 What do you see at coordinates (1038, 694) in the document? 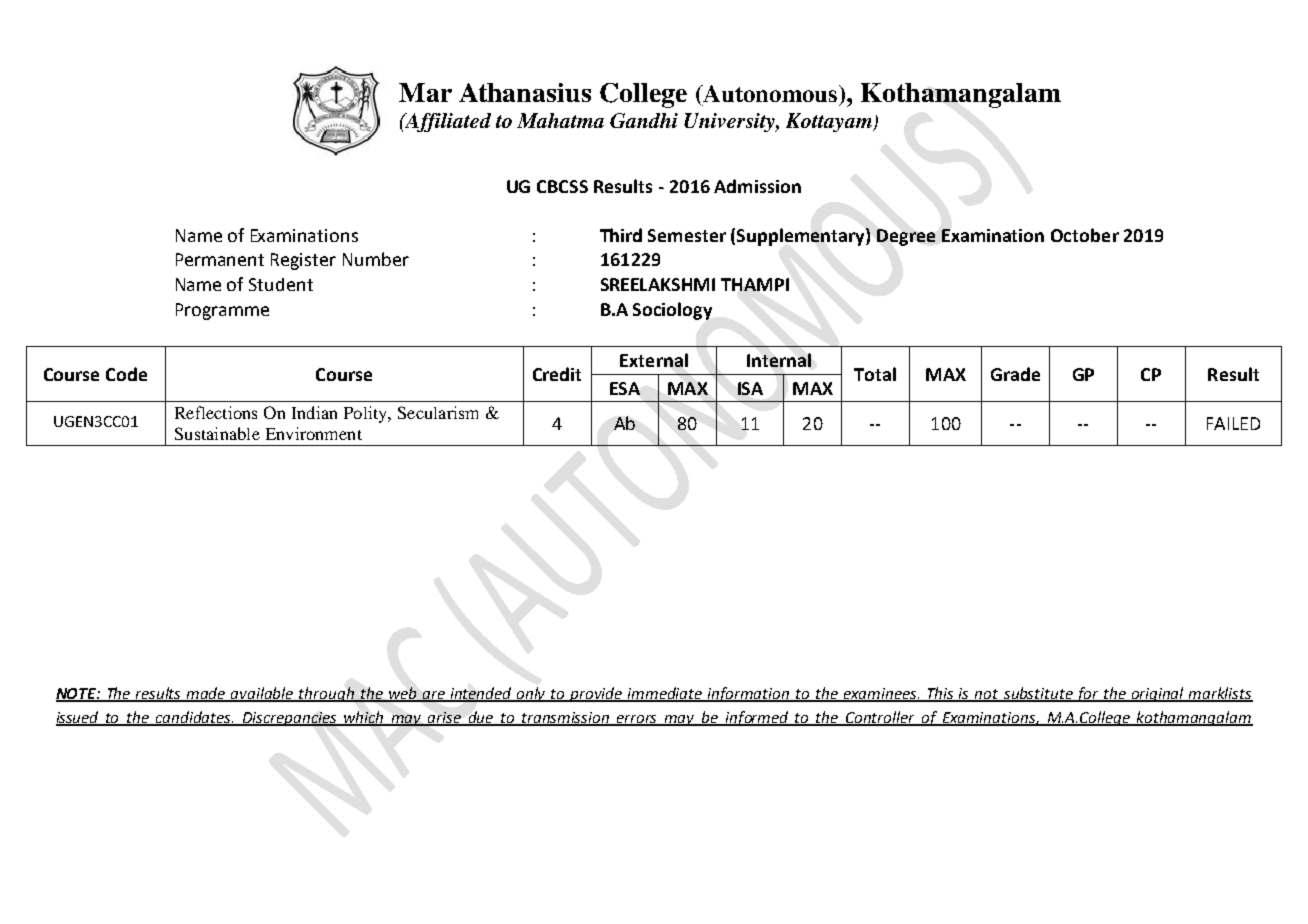
I see `substitute` at bounding box center [1038, 694].
